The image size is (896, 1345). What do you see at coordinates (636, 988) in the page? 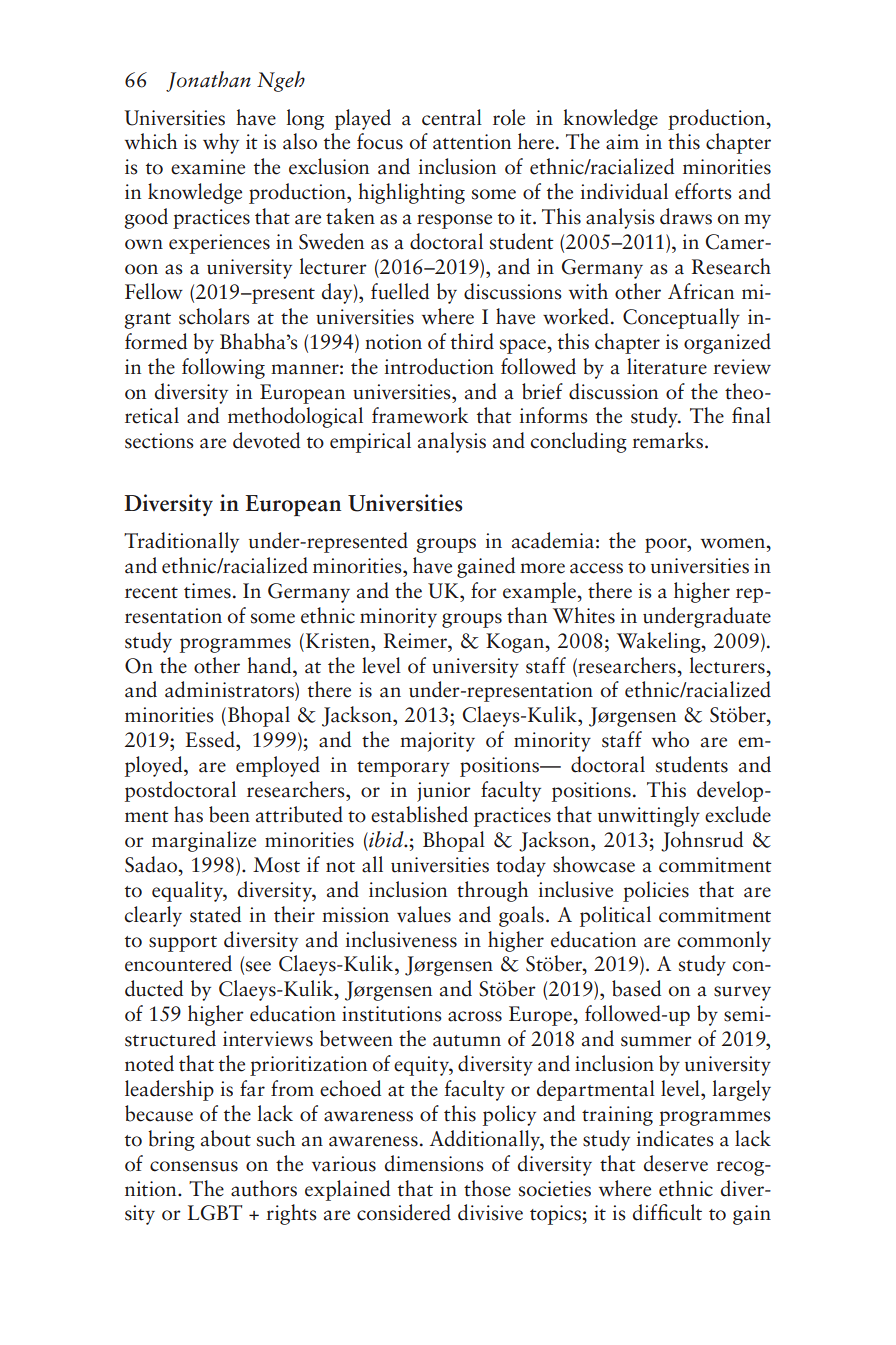
I see `based` at bounding box center [636, 988].
